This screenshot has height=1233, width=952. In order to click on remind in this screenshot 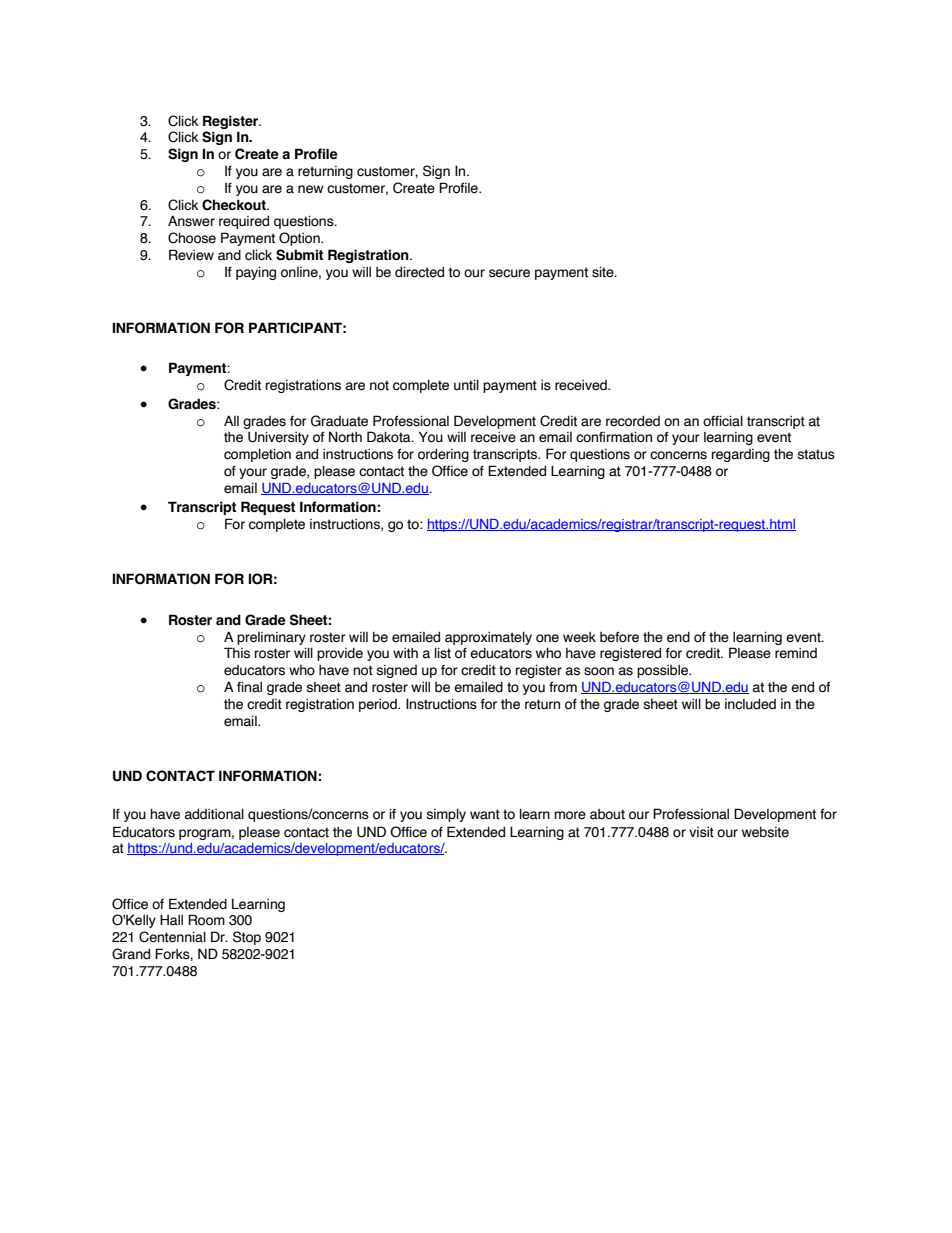, I will do `click(796, 653)`.
